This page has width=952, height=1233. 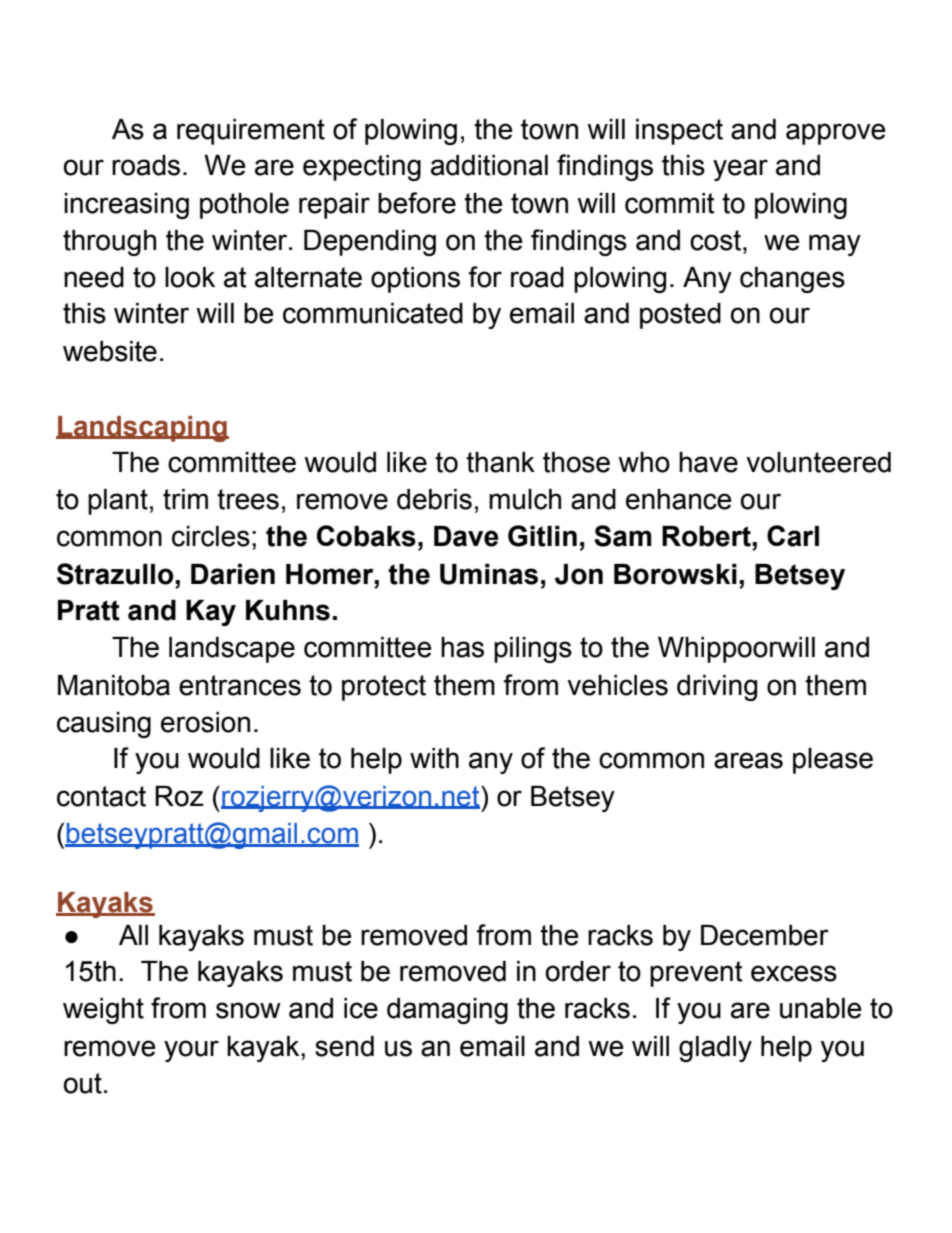 I want to click on has, so click(x=462, y=647).
